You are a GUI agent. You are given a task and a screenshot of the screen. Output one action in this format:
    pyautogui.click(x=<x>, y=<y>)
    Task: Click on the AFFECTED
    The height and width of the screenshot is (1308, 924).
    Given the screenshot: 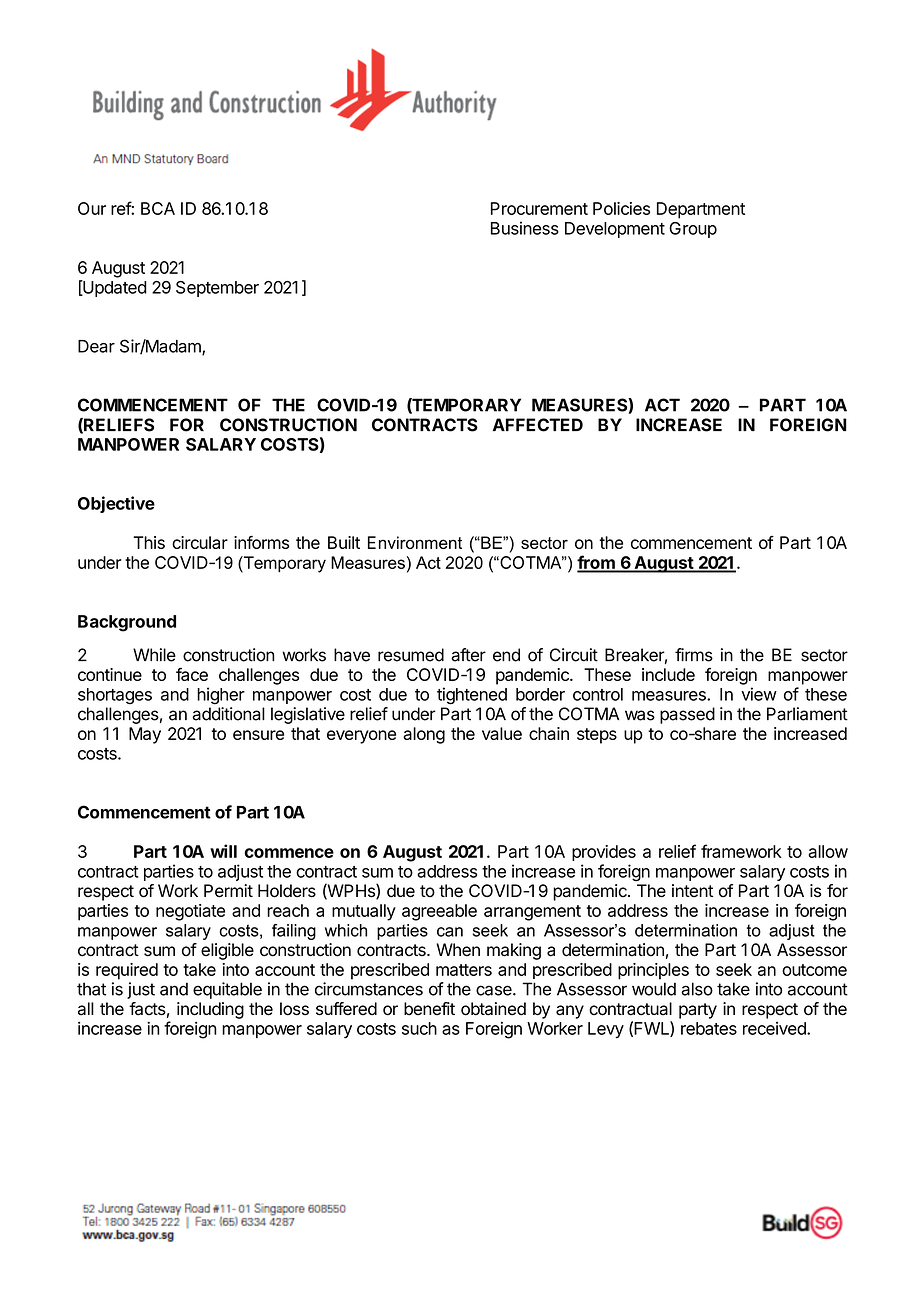 What is the action you would take?
    pyautogui.click(x=538, y=425)
